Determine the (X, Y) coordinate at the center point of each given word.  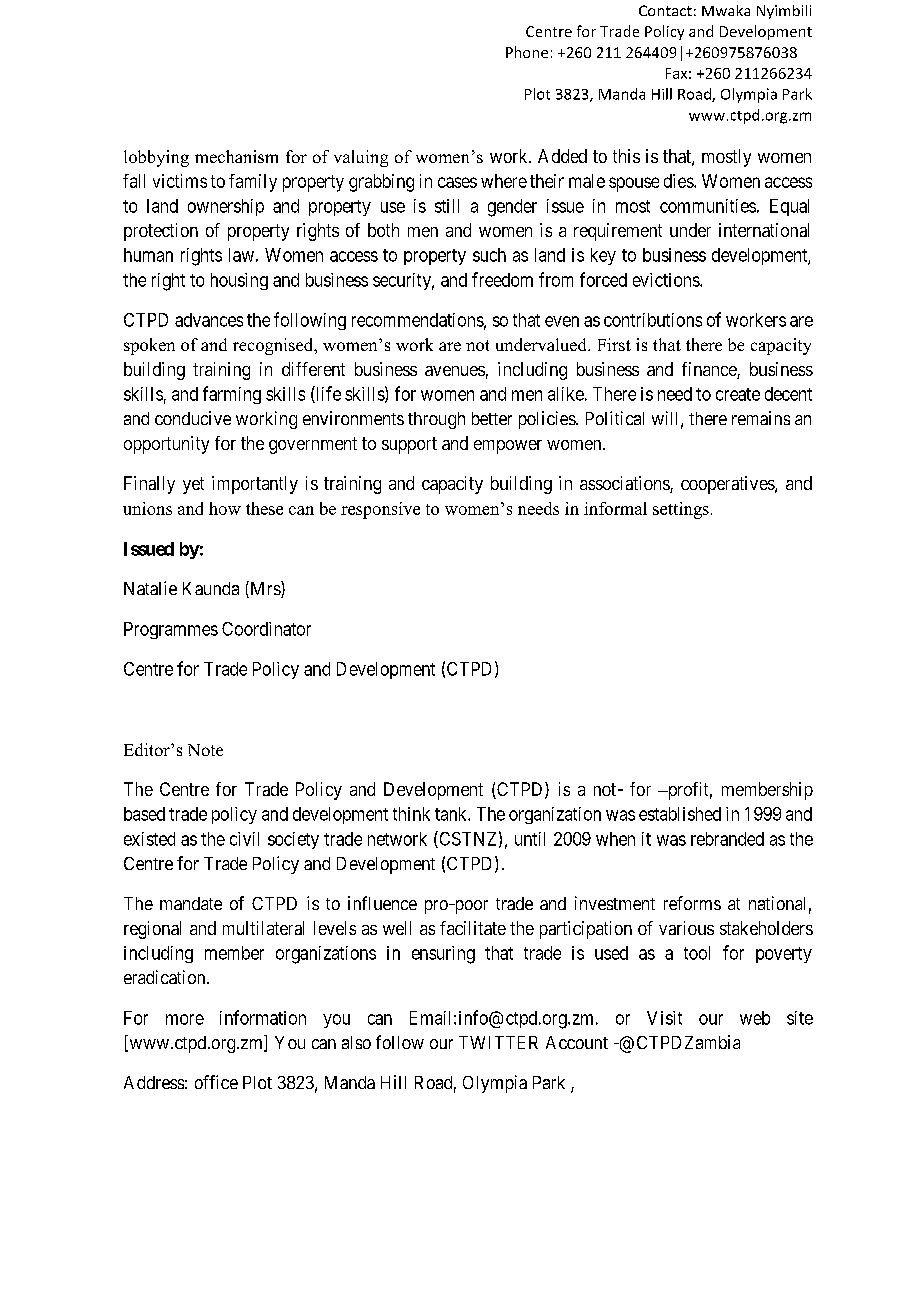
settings (681, 510)
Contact (665, 10)
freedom (502, 279)
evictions (667, 280)
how (225, 508)
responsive (380, 510)
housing (239, 281)
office (216, 1082)
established (680, 814)
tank (452, 814)
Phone (527, 52)
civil (244, 839)
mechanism (236, 156)
